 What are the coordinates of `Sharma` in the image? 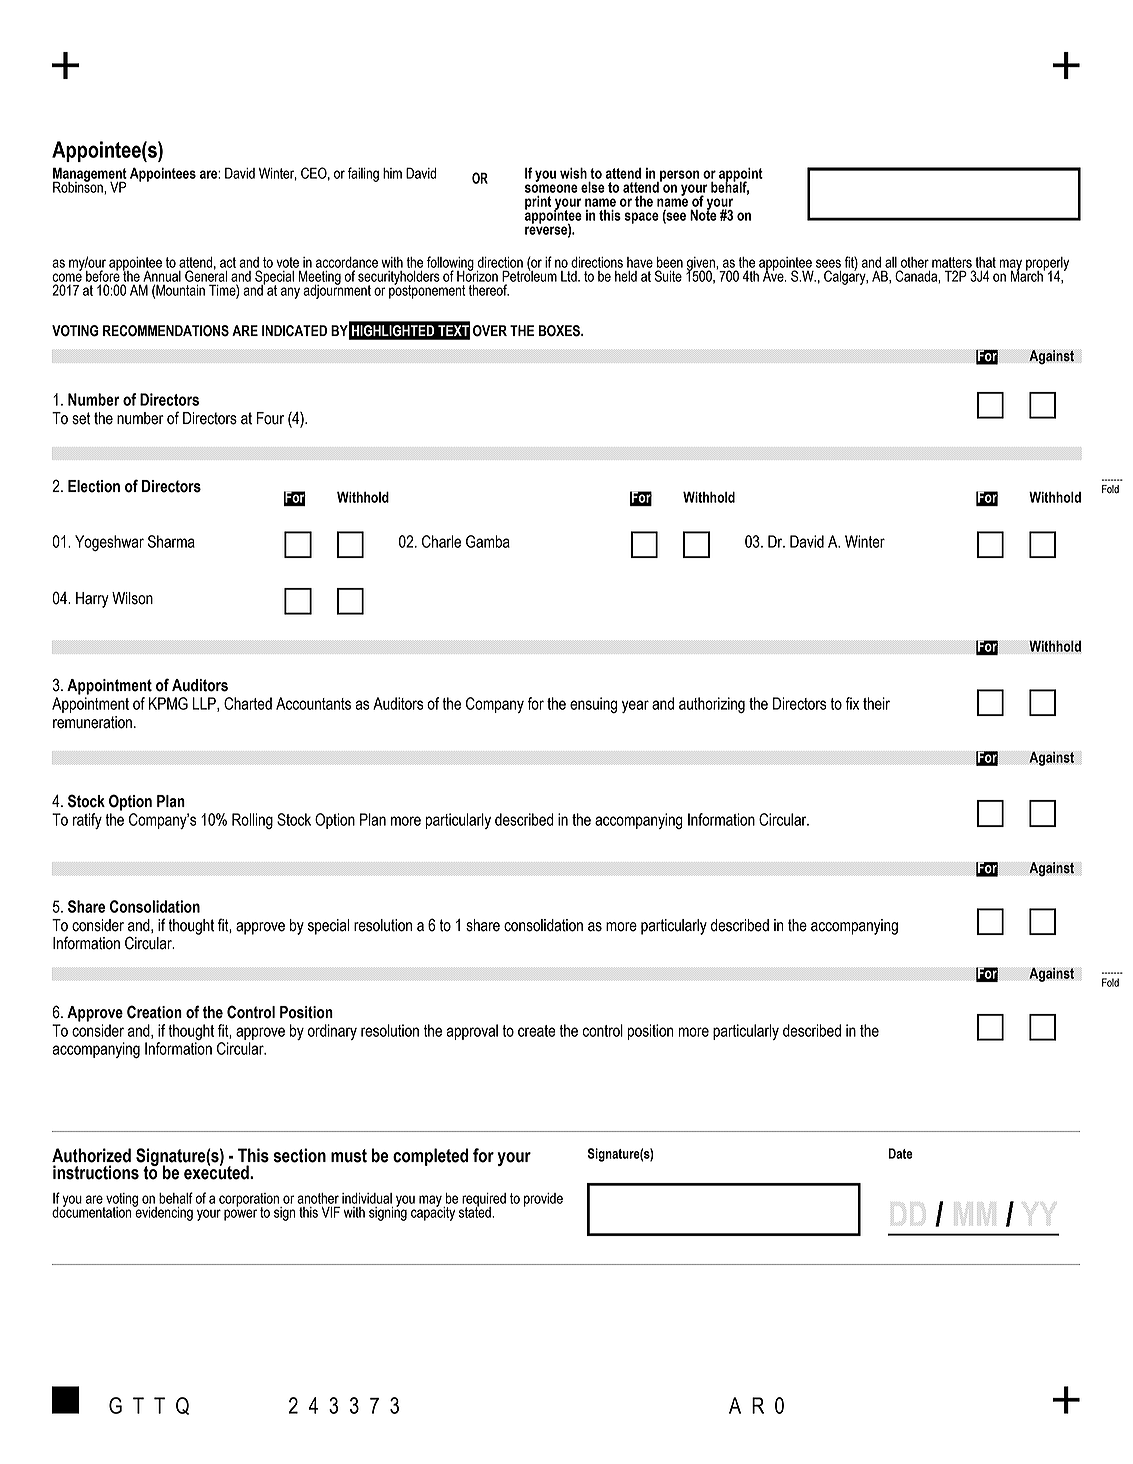 It's located at (171, 541).
